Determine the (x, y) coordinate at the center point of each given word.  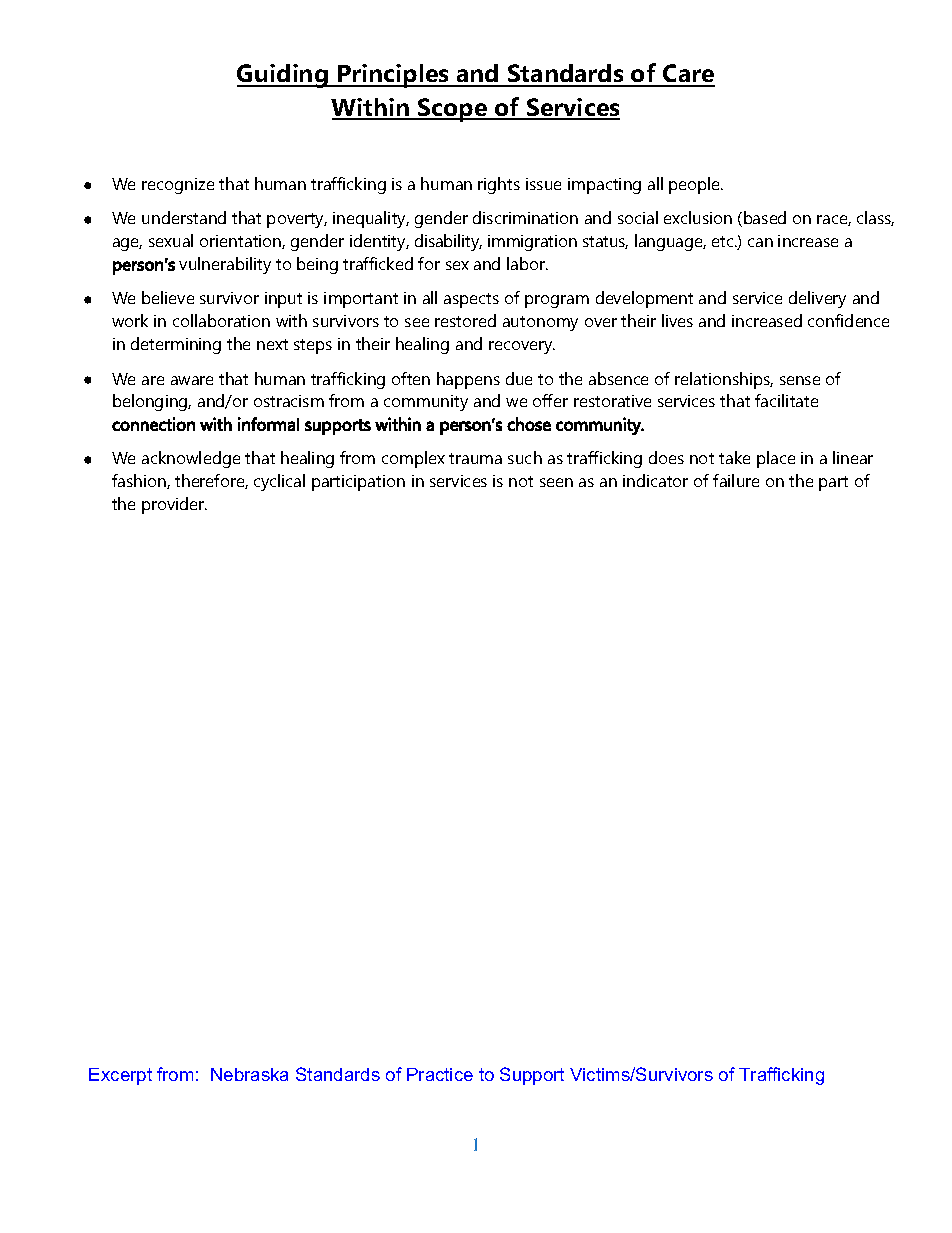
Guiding (283, 76)
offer (550, 400)
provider (174, 505)
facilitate (786, 400)
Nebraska (249, 1074)
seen (556, 482)
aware (192, 380)
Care (688, 75)
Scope (452, 110)
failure (736, 480)
